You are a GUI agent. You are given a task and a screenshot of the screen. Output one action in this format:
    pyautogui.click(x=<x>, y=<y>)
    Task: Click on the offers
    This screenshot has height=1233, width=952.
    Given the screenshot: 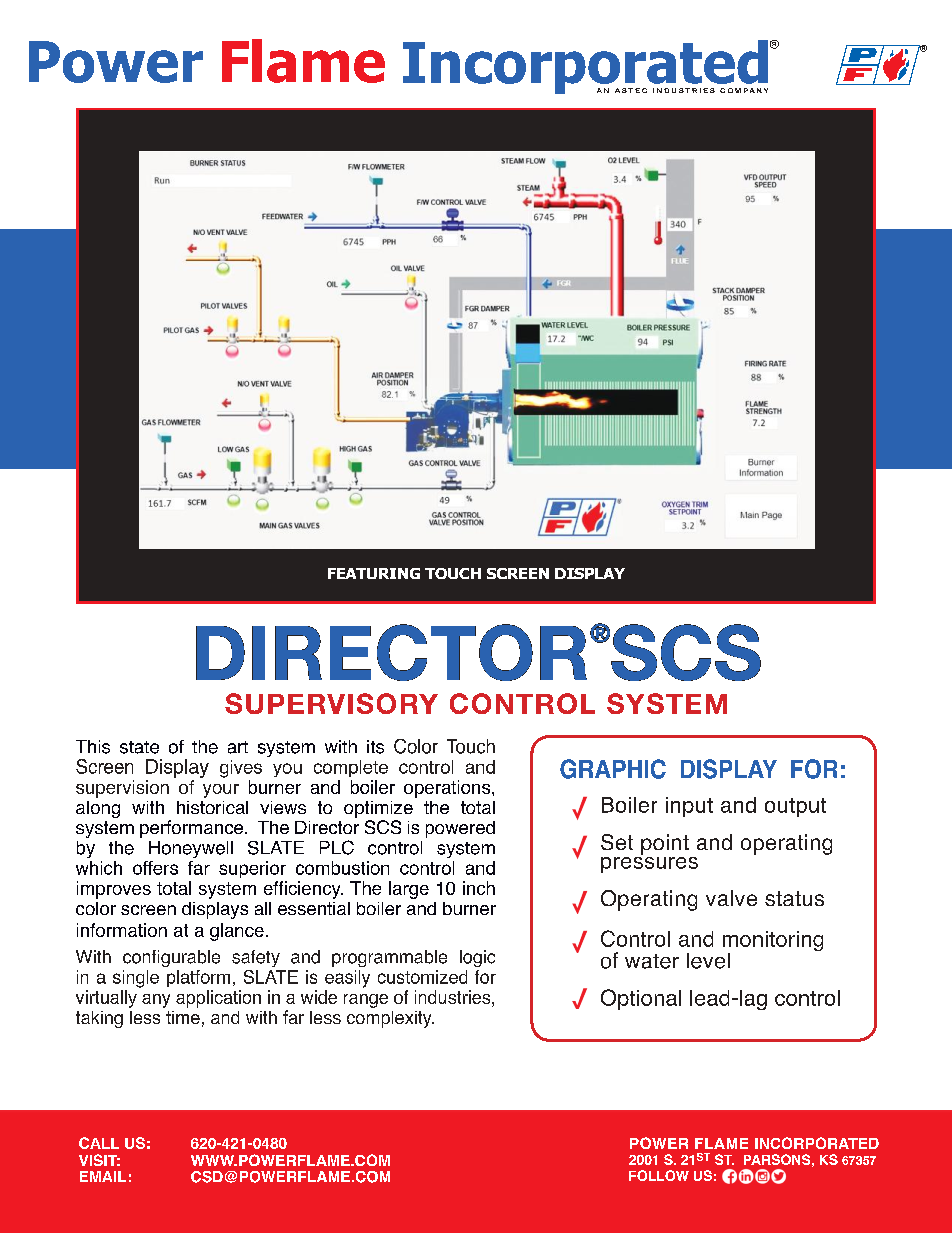 What is the action you would take?
    pyautogui.click(x=155, y=868)
